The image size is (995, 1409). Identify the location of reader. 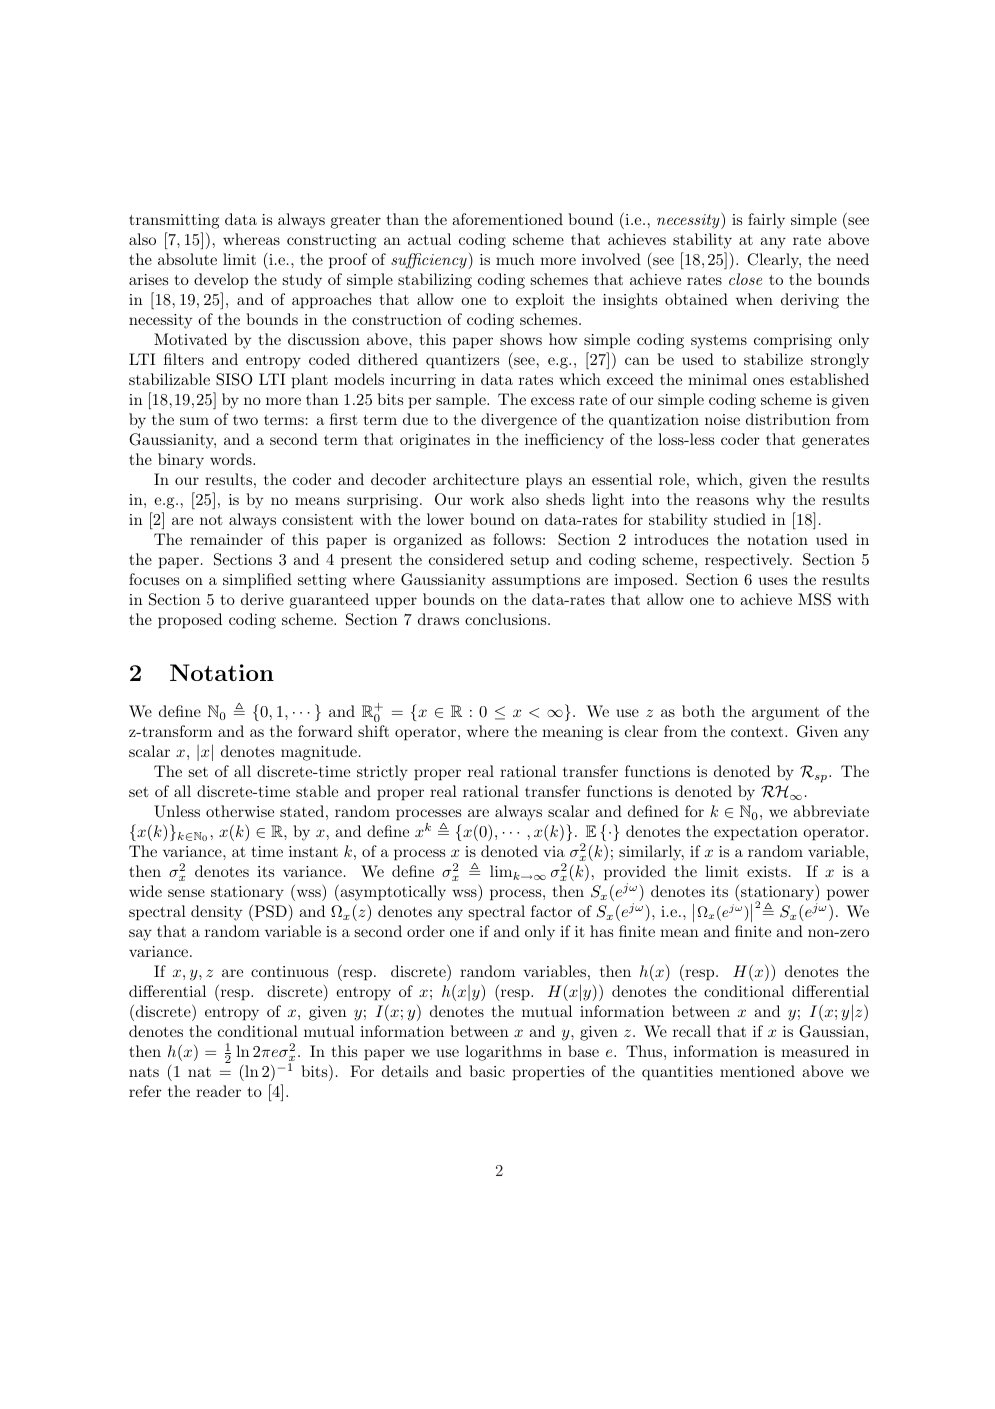
(218, 1091).
